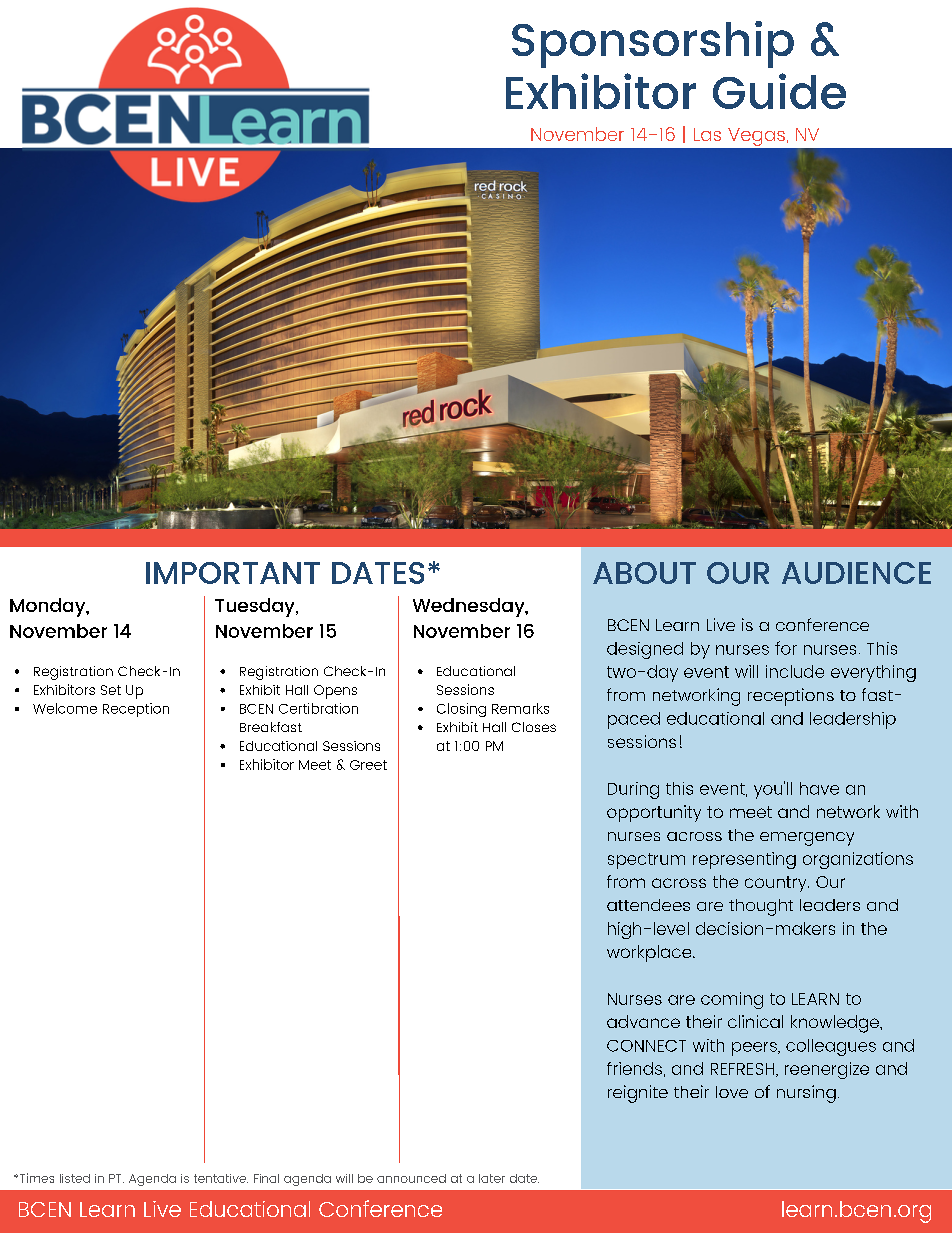  What do you see at coordinates (856, 573) in the screenshot?
I see `AUDIENCE` at bounding box center [856, 573].
